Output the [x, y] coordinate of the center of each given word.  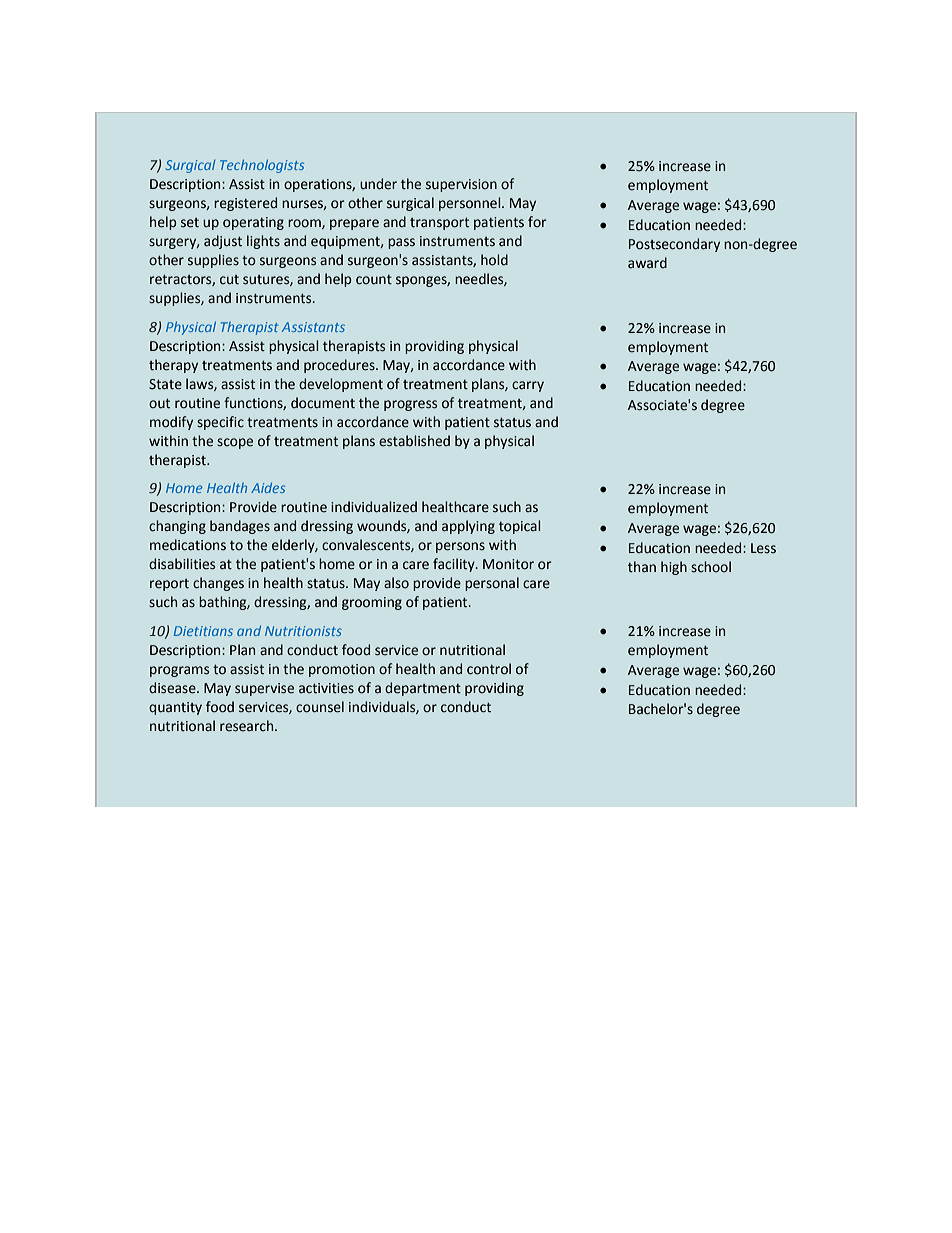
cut [229, 280]
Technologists [262, 166]
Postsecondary [674, 245]
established [414, 441]
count [374, 280]
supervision [461, 185]
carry [528, 386]
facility [455, 565]
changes [218, 584]
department [423, 689]
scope [235, 443]
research [248, 726]
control [489, 669]
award [647, 263]
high [674, 568]
